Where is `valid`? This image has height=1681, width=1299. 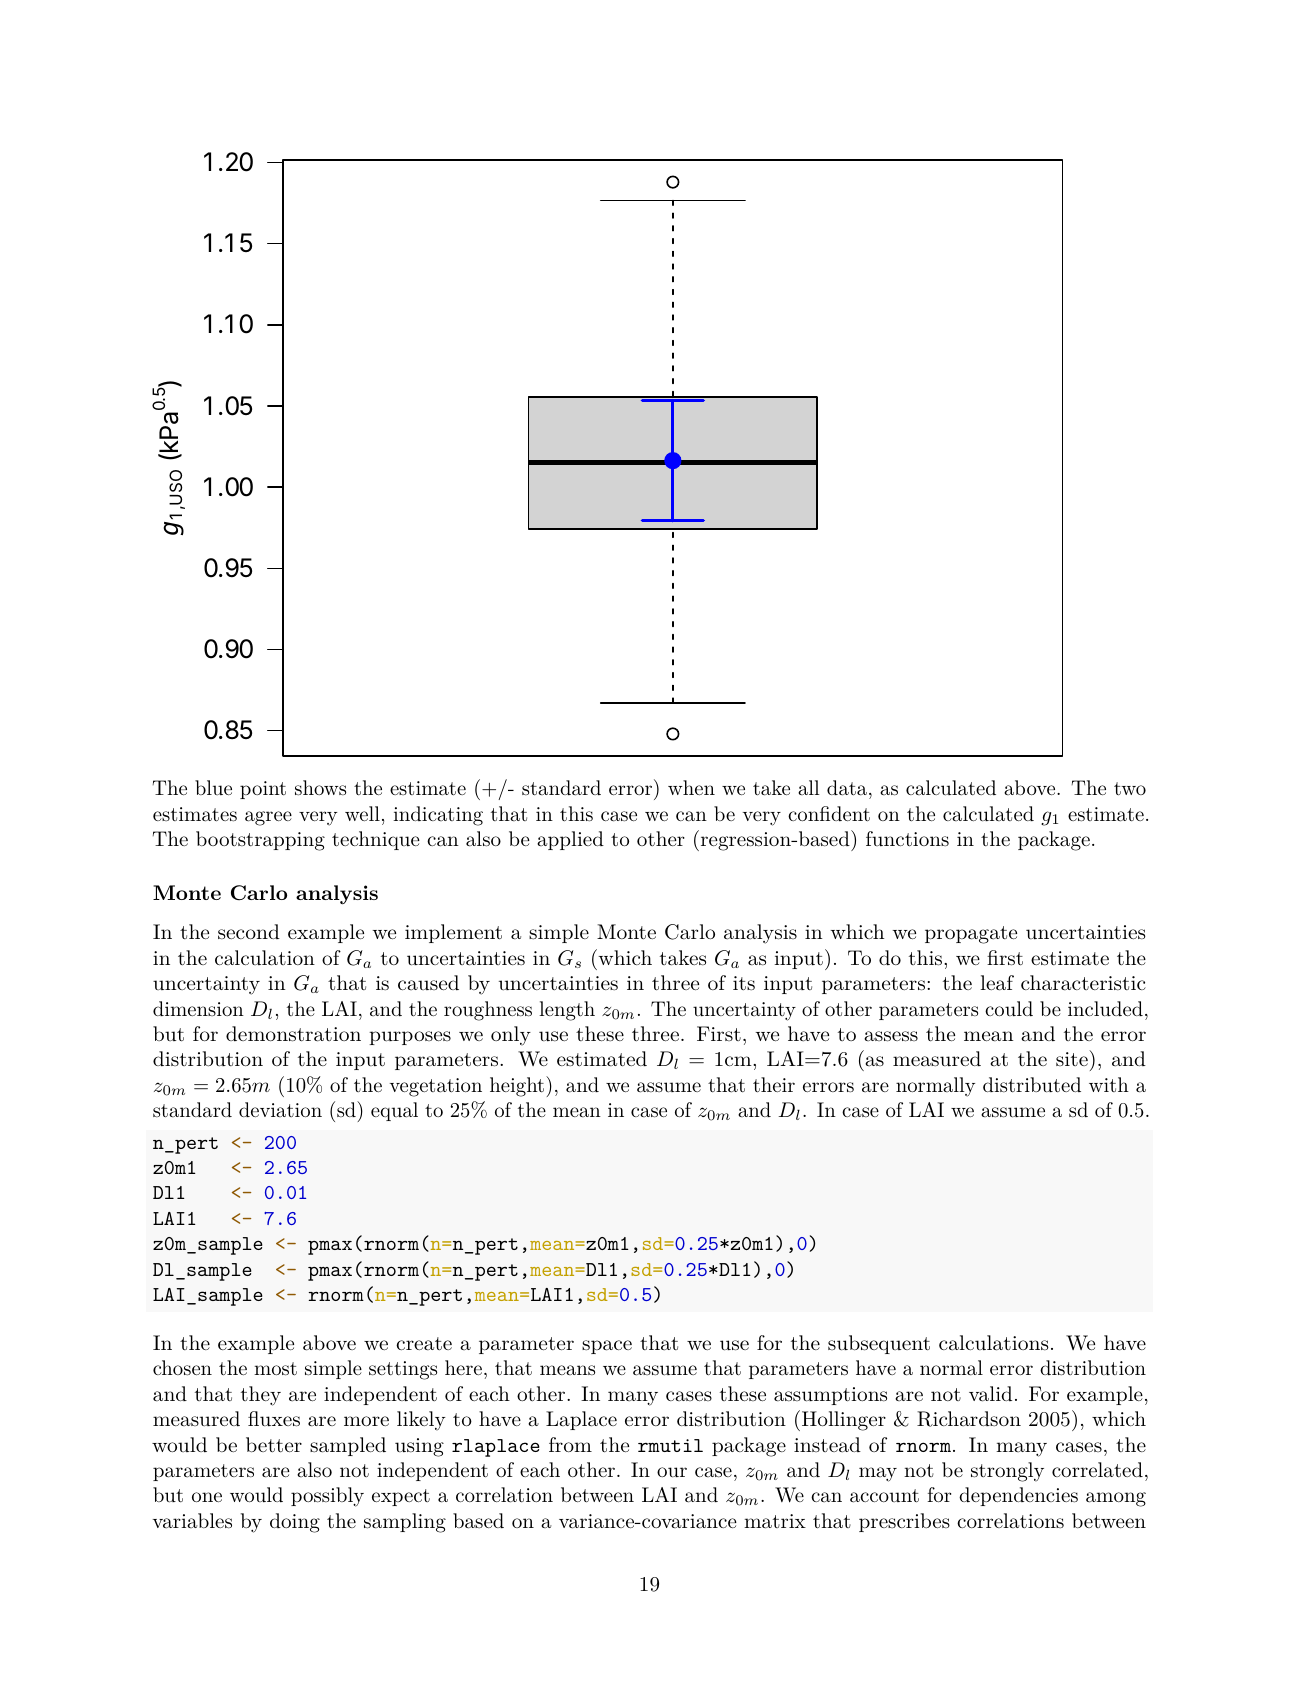 valid is located at coordinates (990, 1394).
